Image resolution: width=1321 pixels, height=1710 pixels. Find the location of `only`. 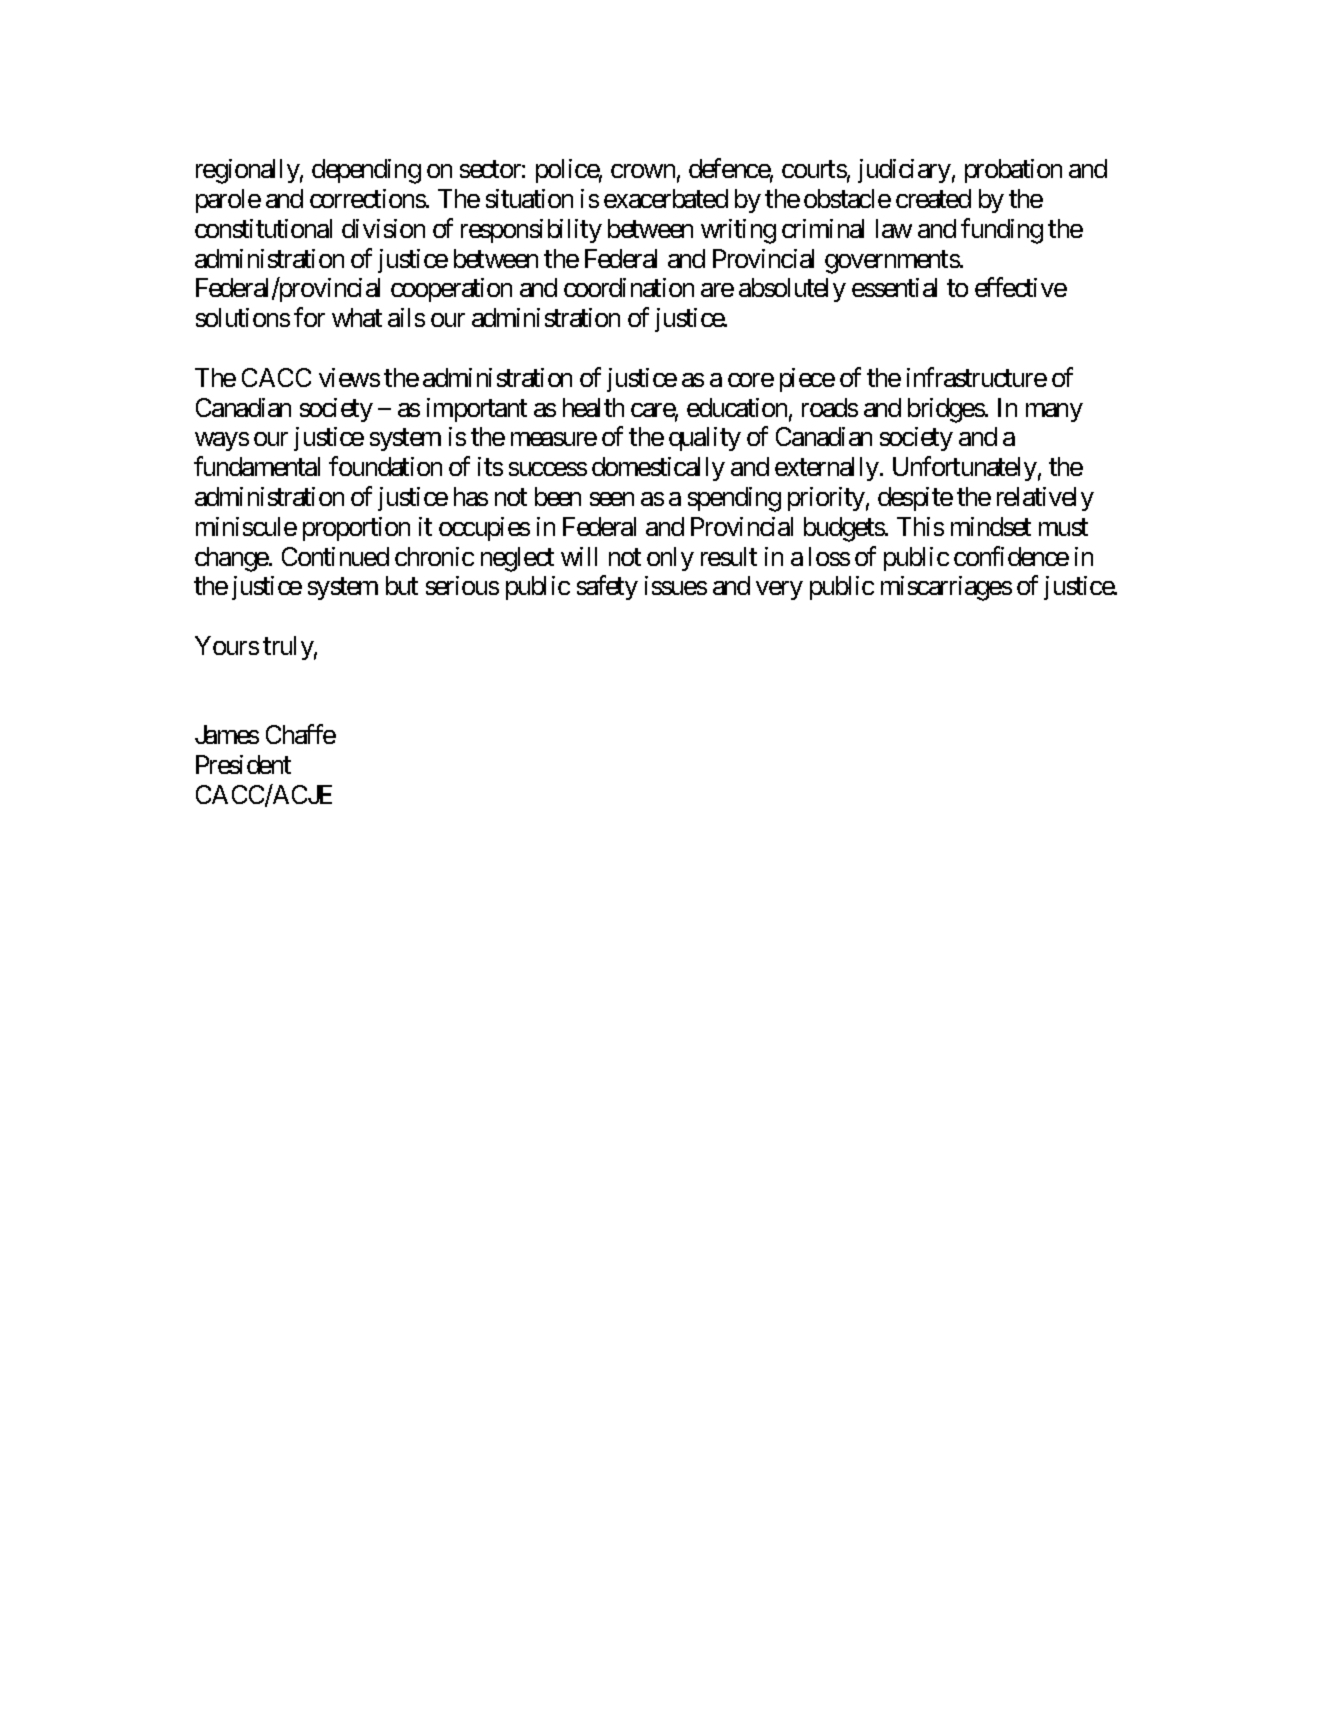

only is located at coordinates (670, 559).
